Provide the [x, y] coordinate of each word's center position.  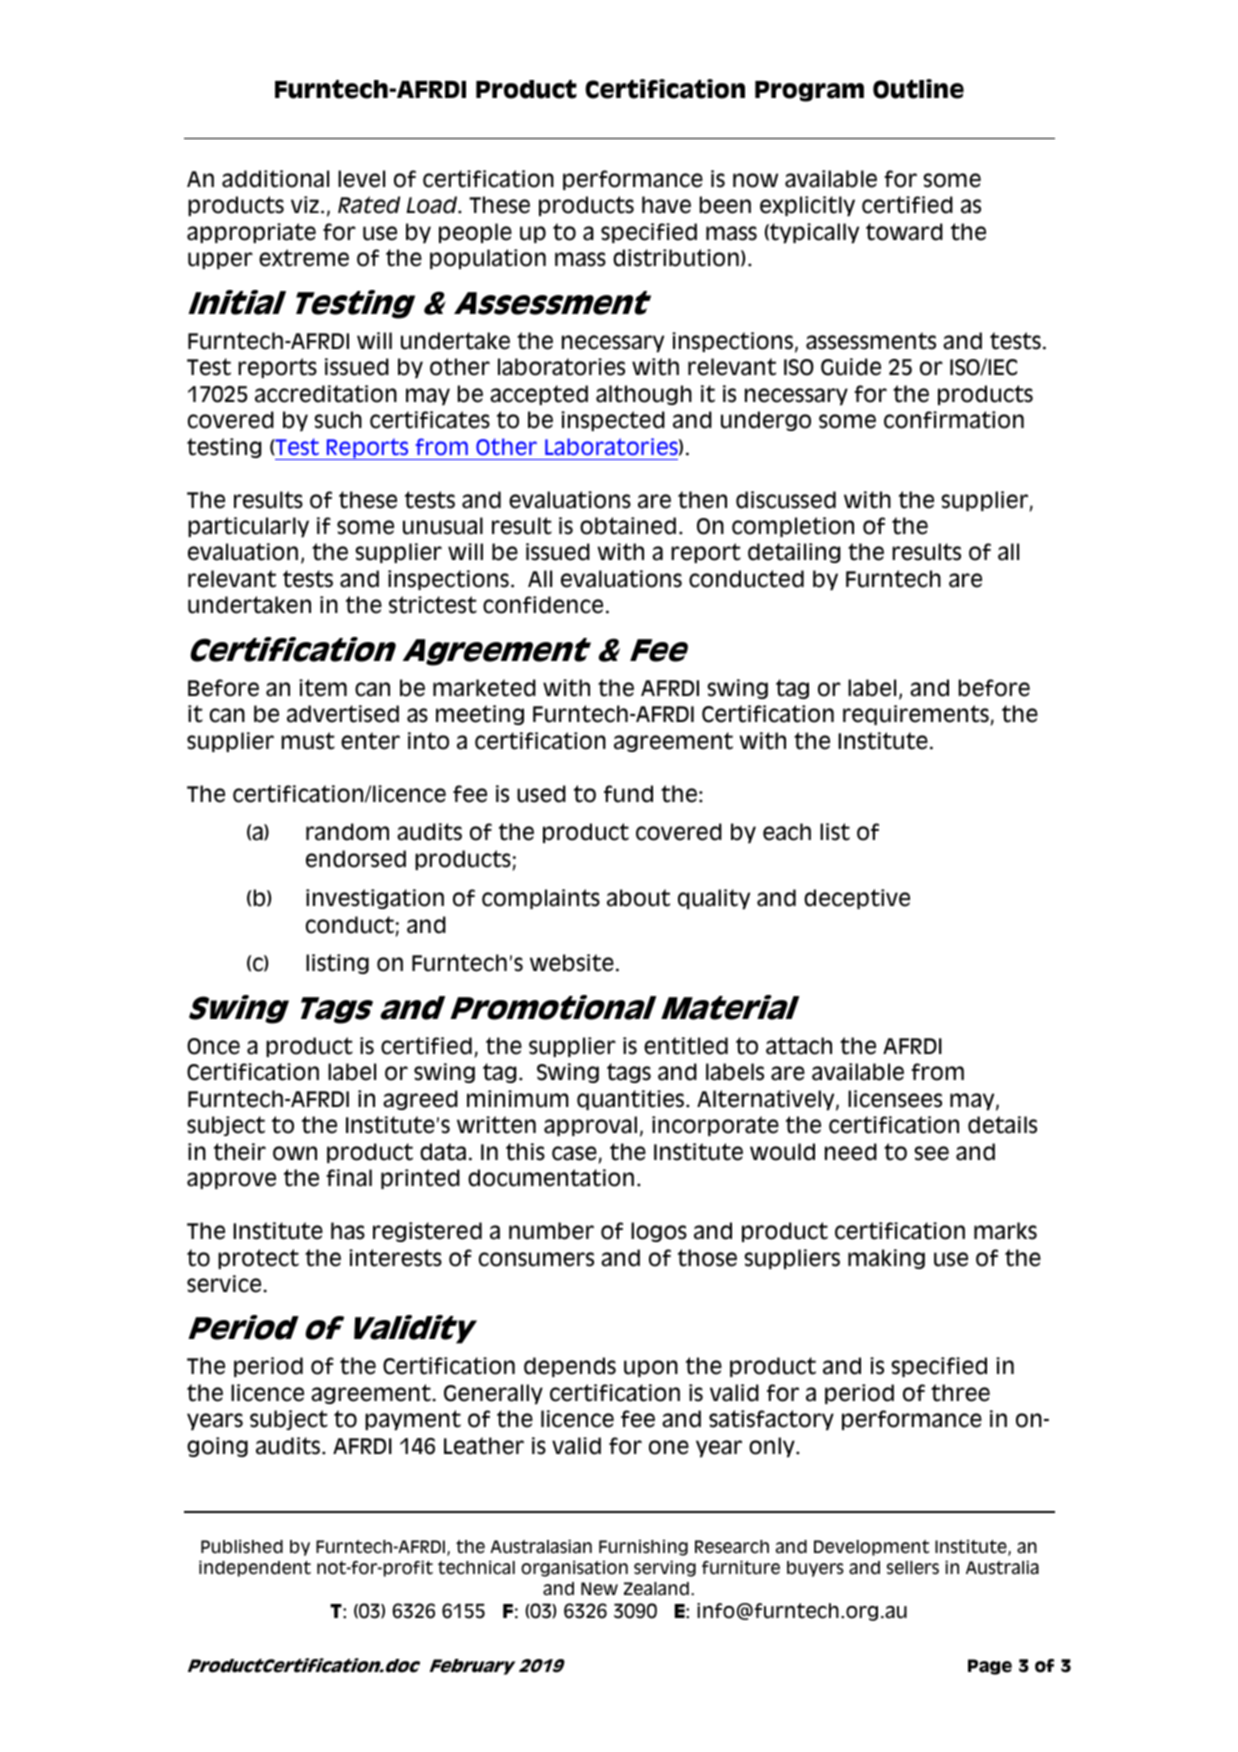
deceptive [857, 899]
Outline [918, 89]
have [666, 205]
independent [255, 1568]
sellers [913, 1568]
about [638, 898]
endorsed [356, 859]
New [599, 1589]
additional [275, 179]
